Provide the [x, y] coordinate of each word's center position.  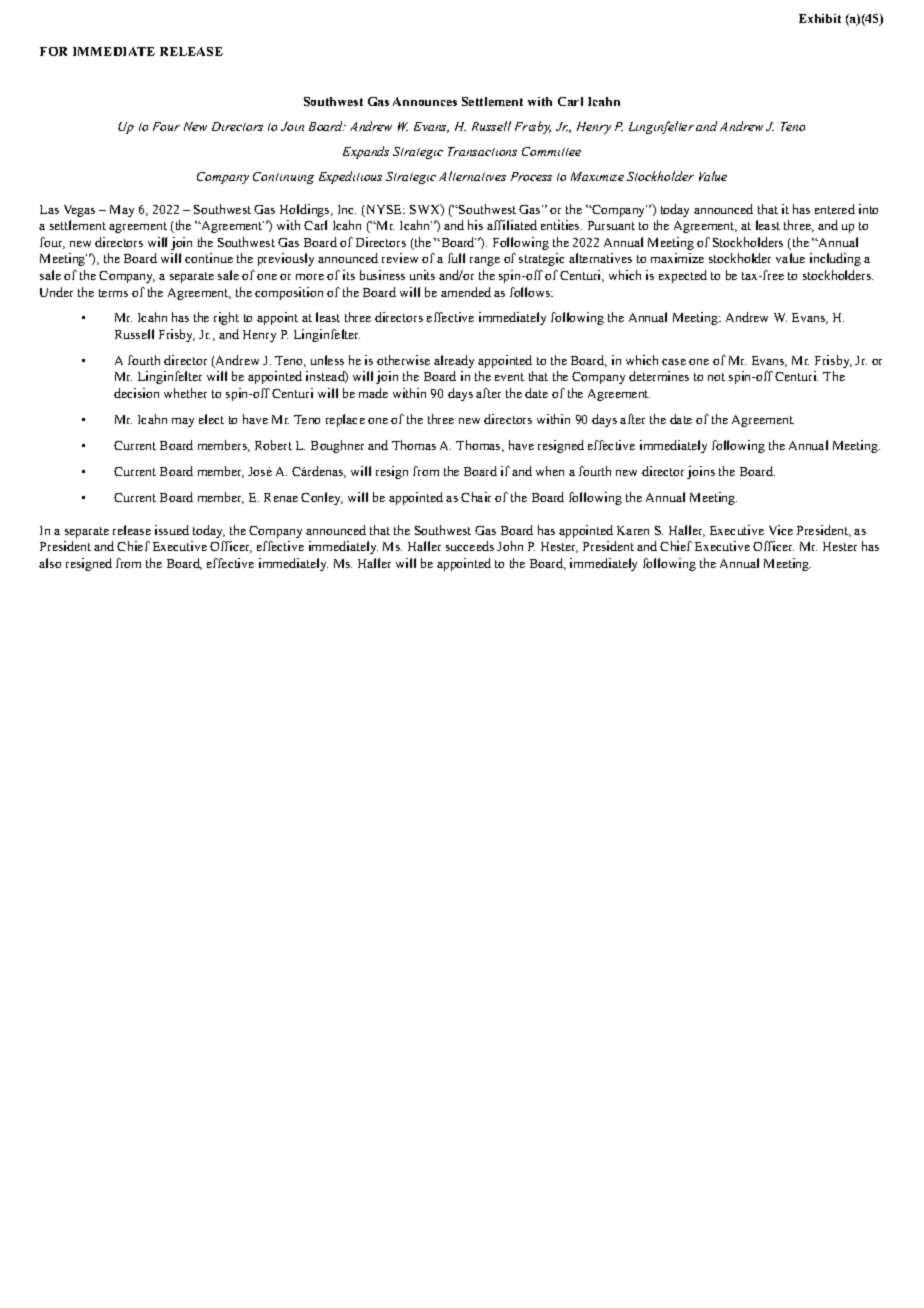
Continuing [283, 178]
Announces [425, 101]
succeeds [470, 546]
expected [683, 276]
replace [345, 420]
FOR [53, 51]
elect [211, 419]
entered [835, 209]
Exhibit [820, 18]
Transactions [482, 151]
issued [172, 530]
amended [466, 292]
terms [113, 293]
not [716, 377]
